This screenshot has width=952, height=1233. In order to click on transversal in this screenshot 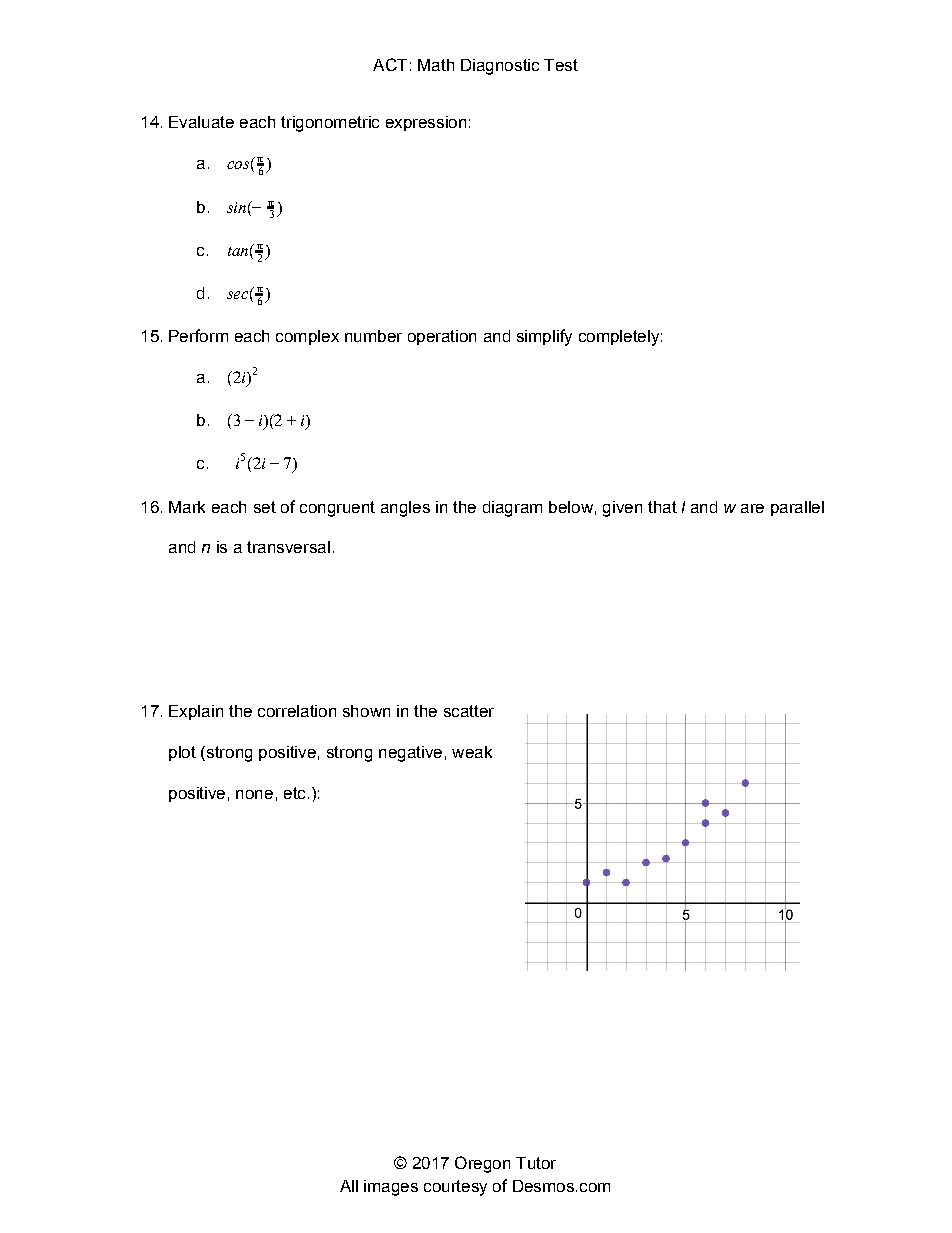, I will do `click(288, 547)`.
